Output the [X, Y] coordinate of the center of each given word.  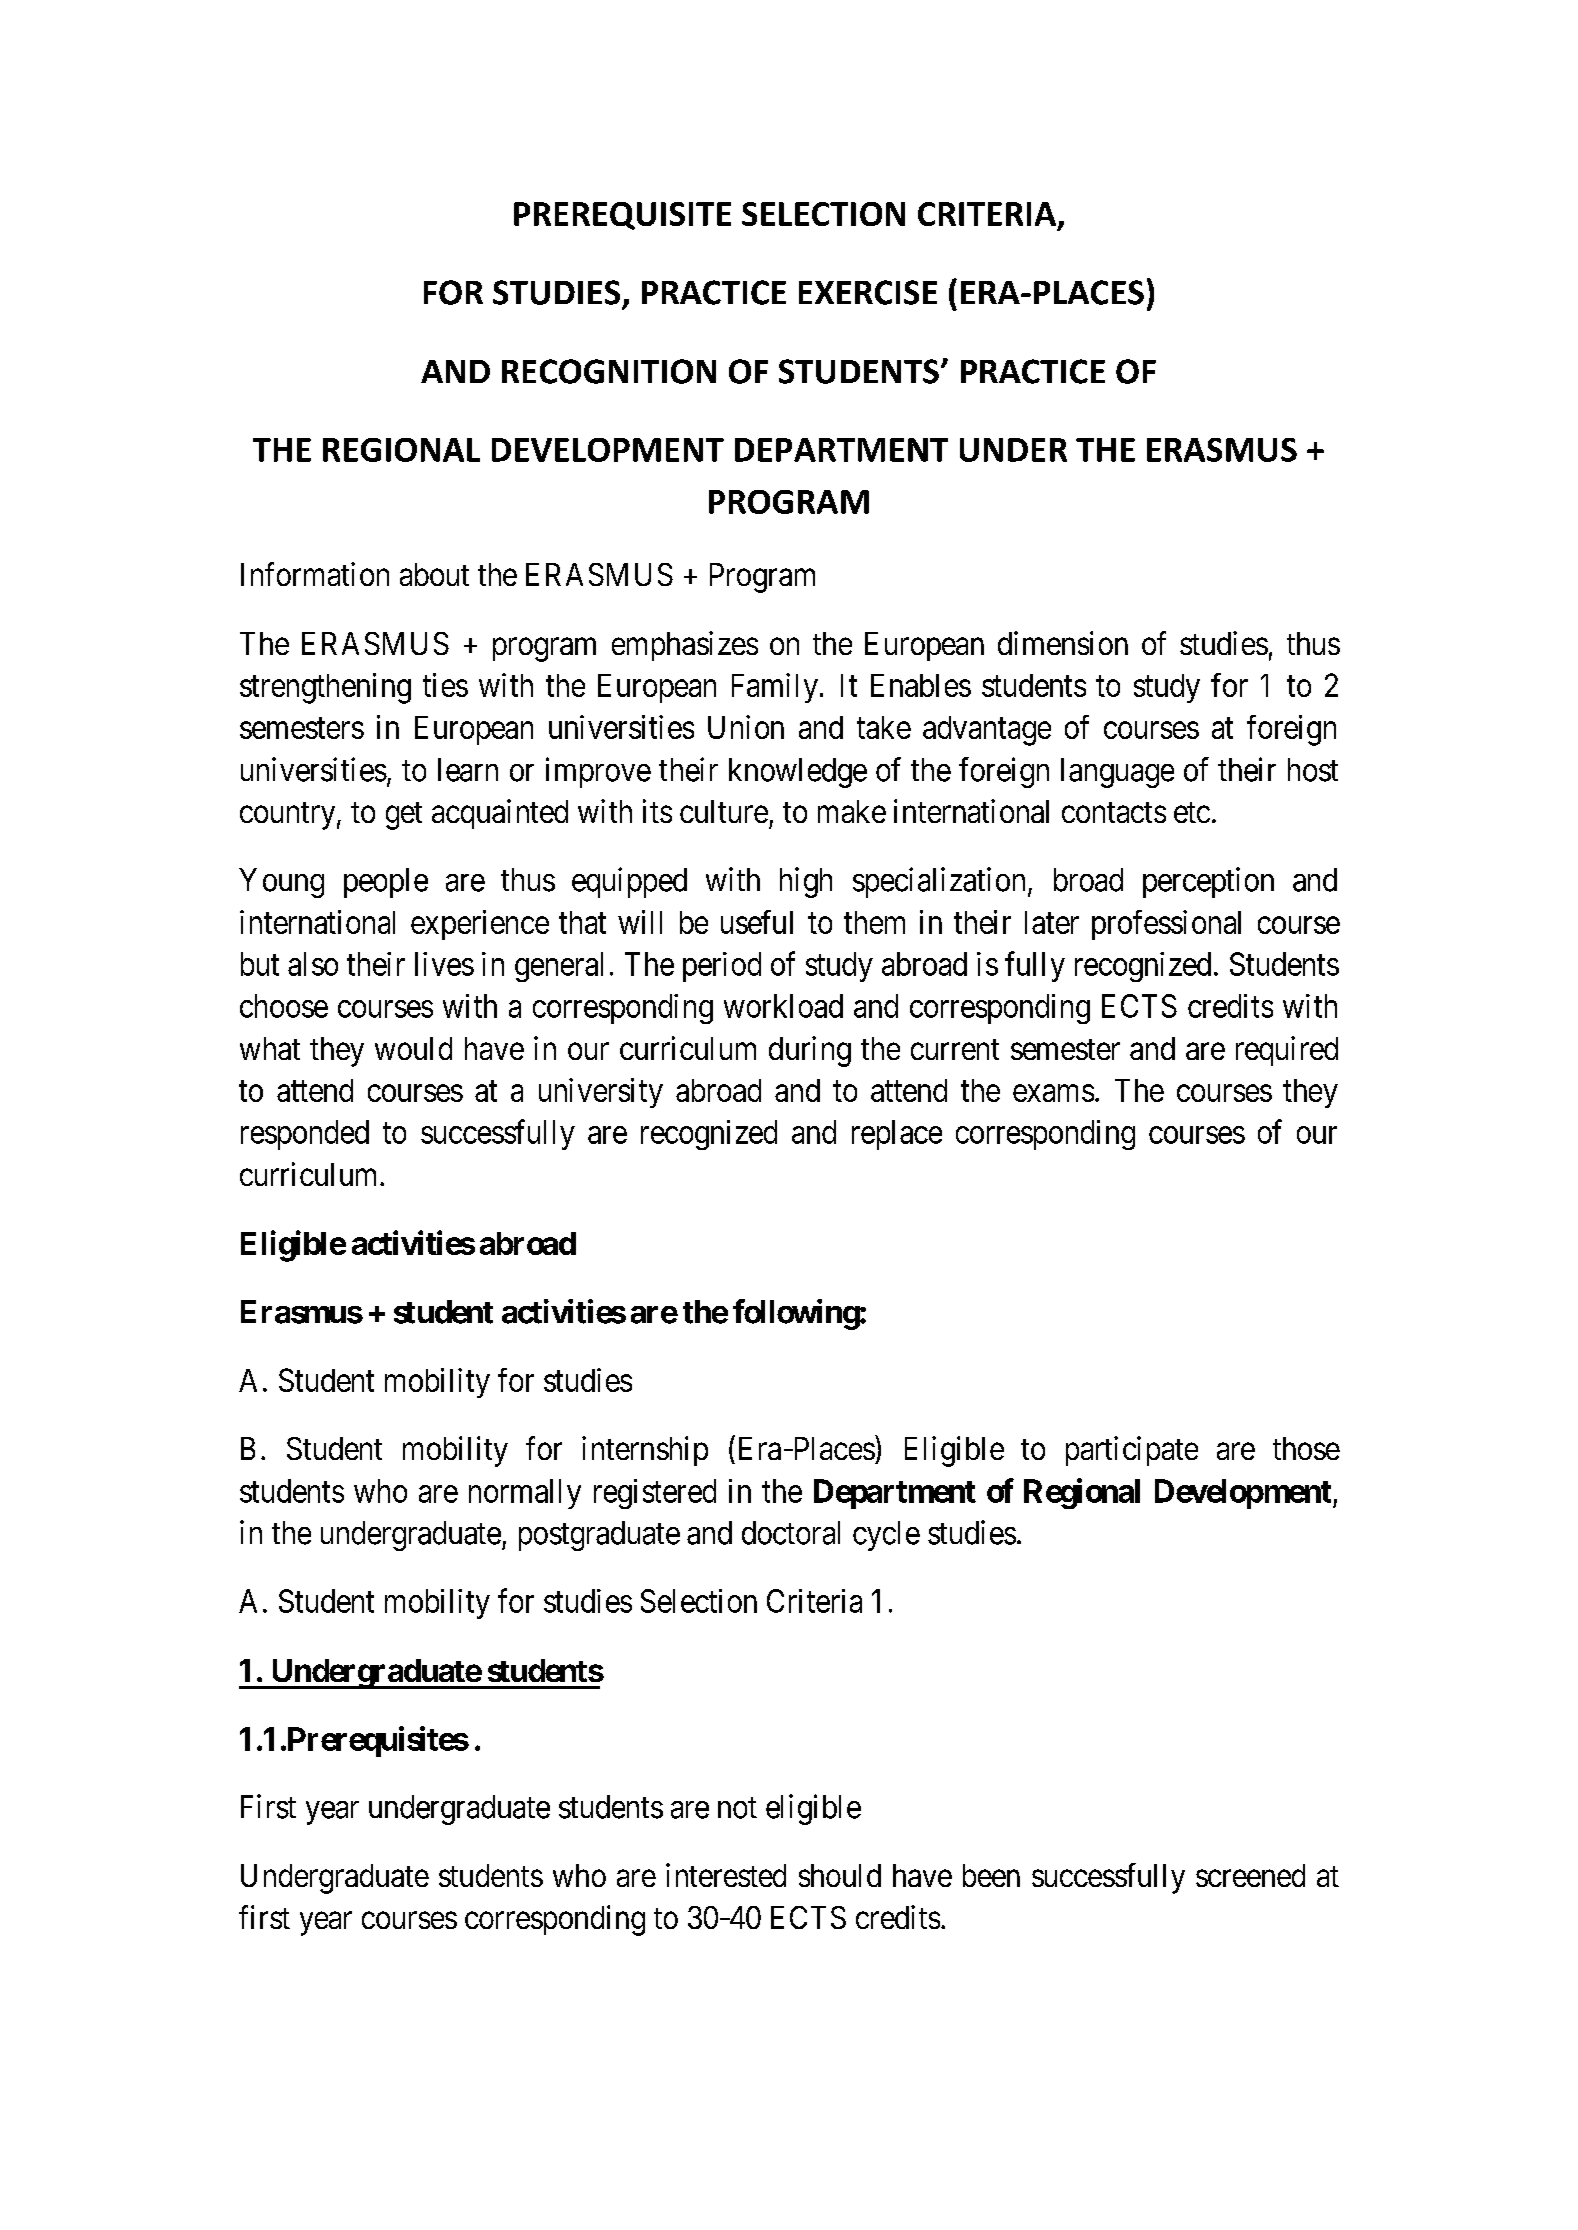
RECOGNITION [609, 371]
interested [726, 1875]
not [737, 1808]
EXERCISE [868, 292]
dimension [1063, 643]
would [413, 1048]
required [1287, 1051]
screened [1250, 1875]
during [810, 1051]
